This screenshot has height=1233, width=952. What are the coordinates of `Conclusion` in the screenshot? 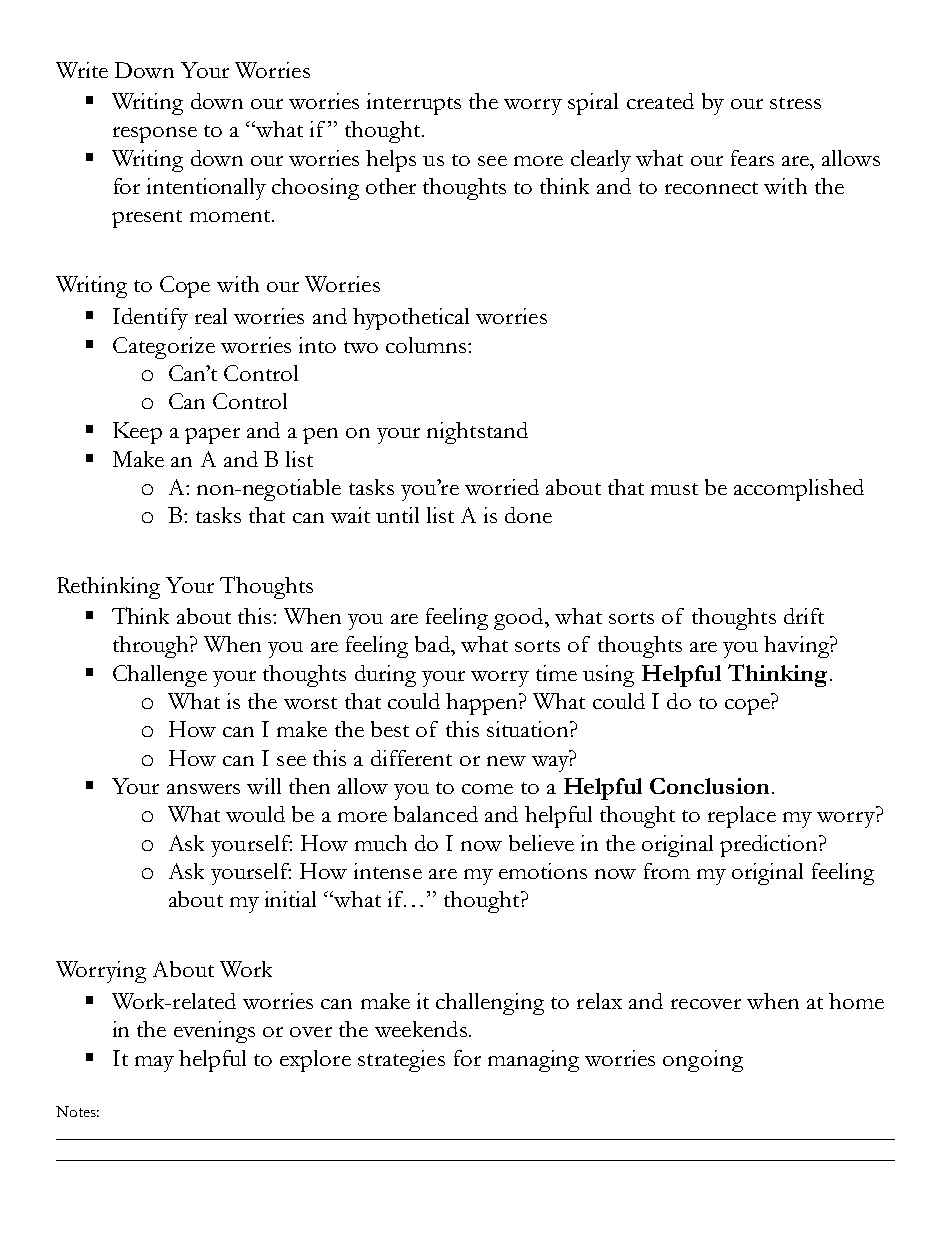 It's located at (709, 786).
